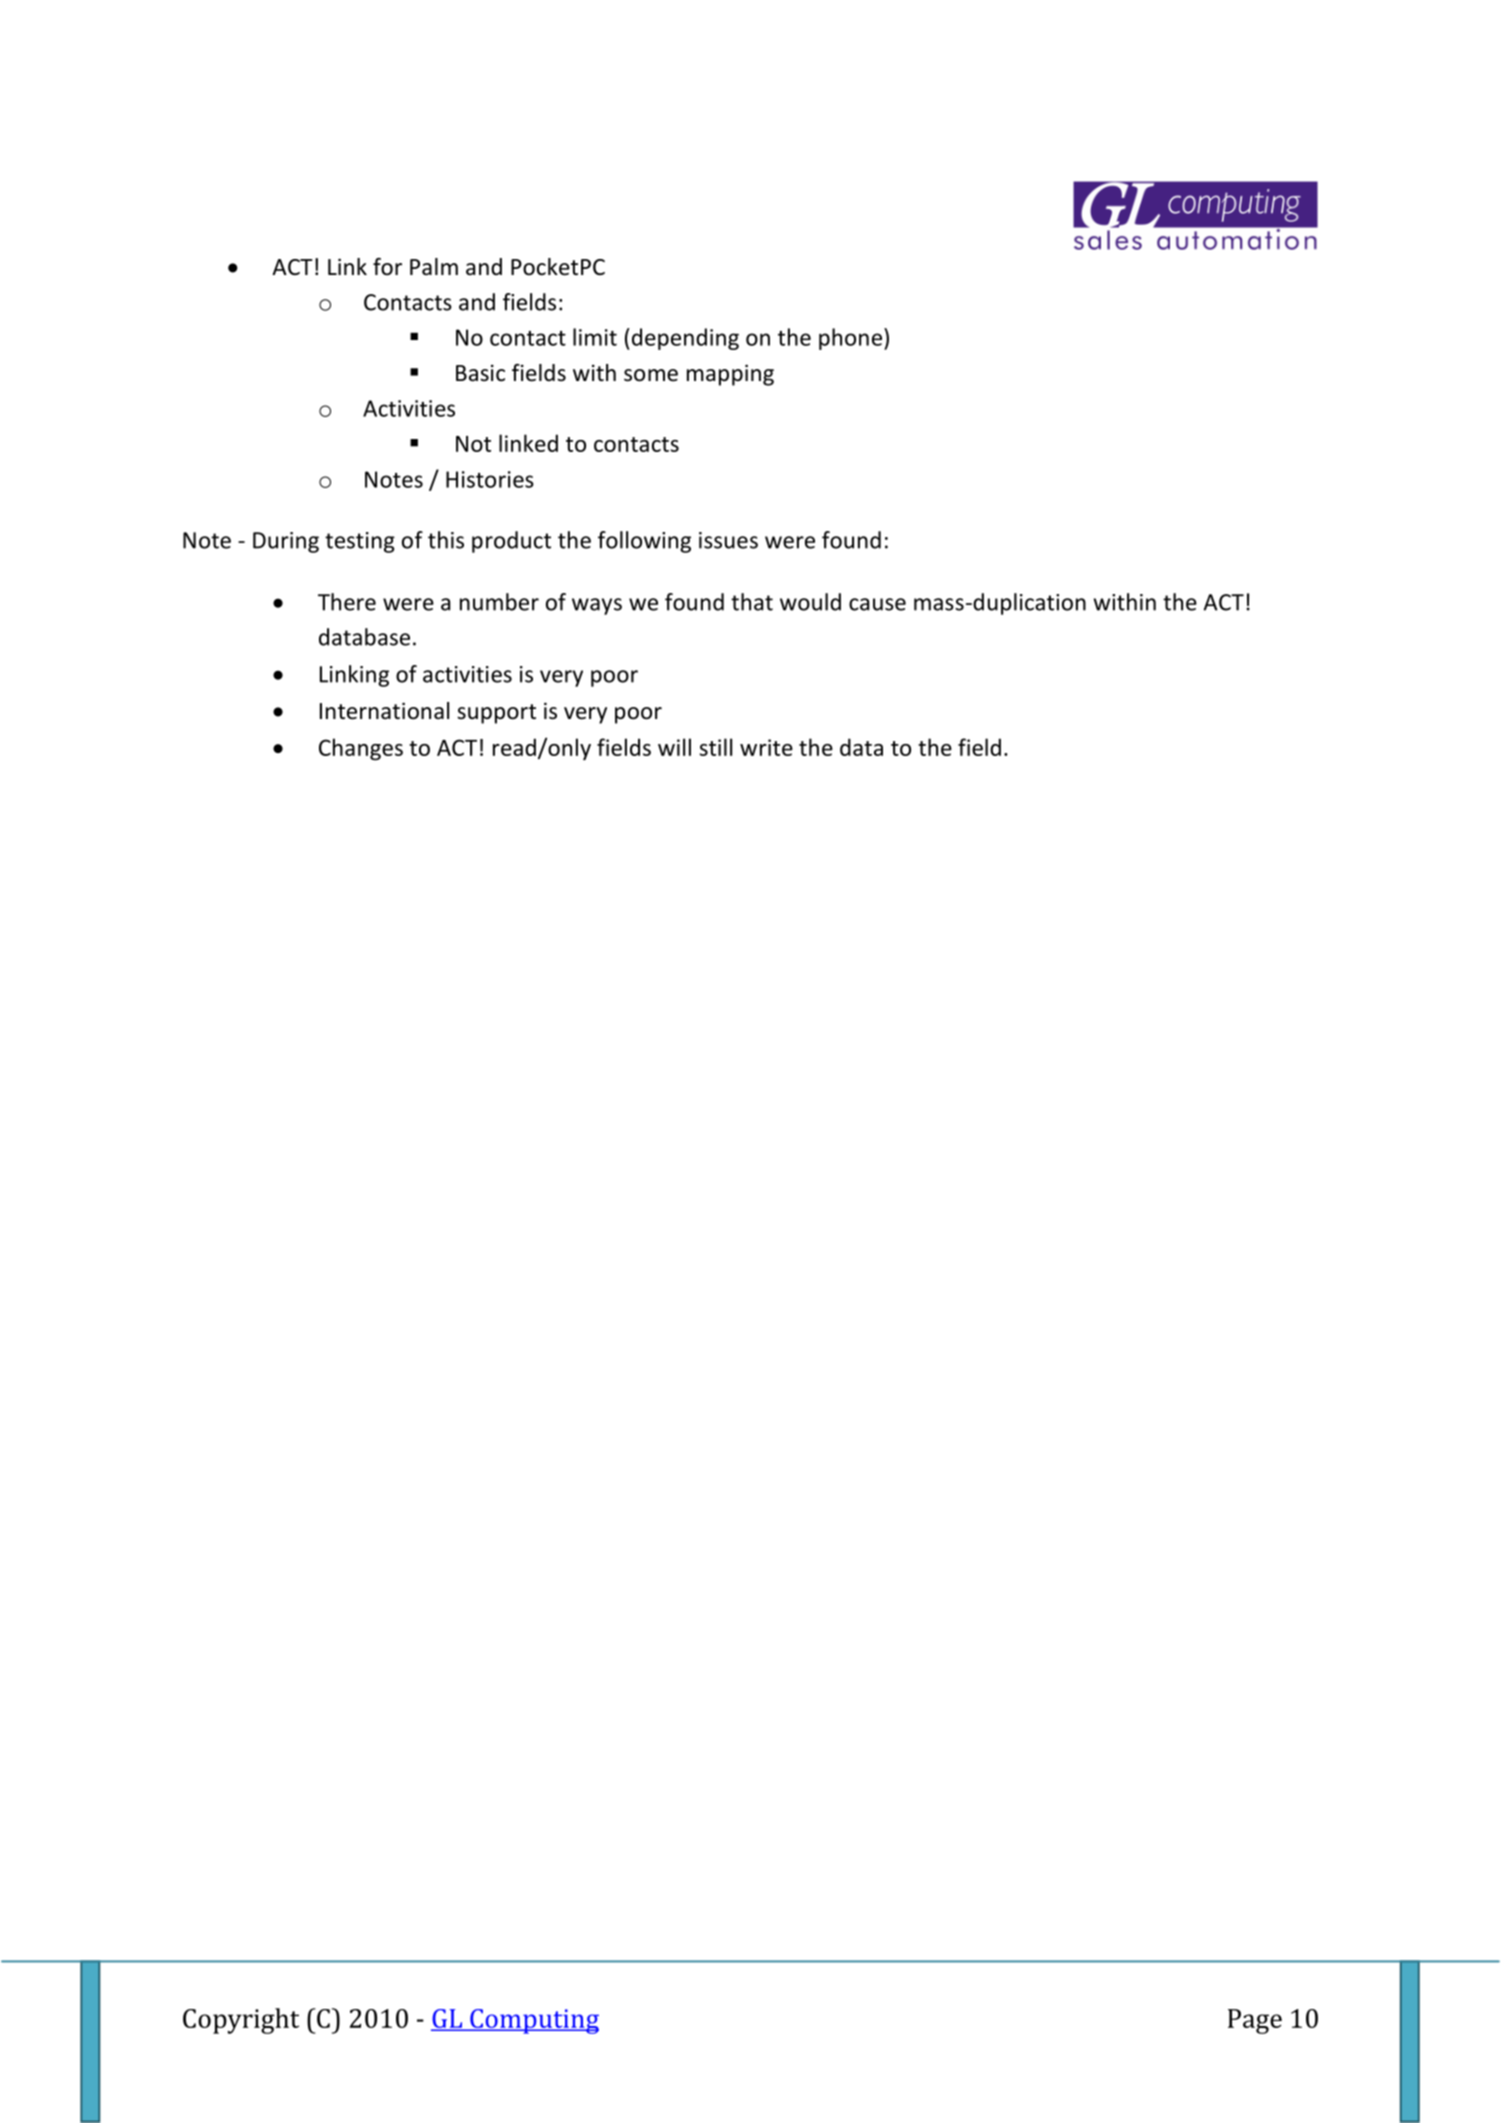  I want to click on Computing, so click(533, 2021).
